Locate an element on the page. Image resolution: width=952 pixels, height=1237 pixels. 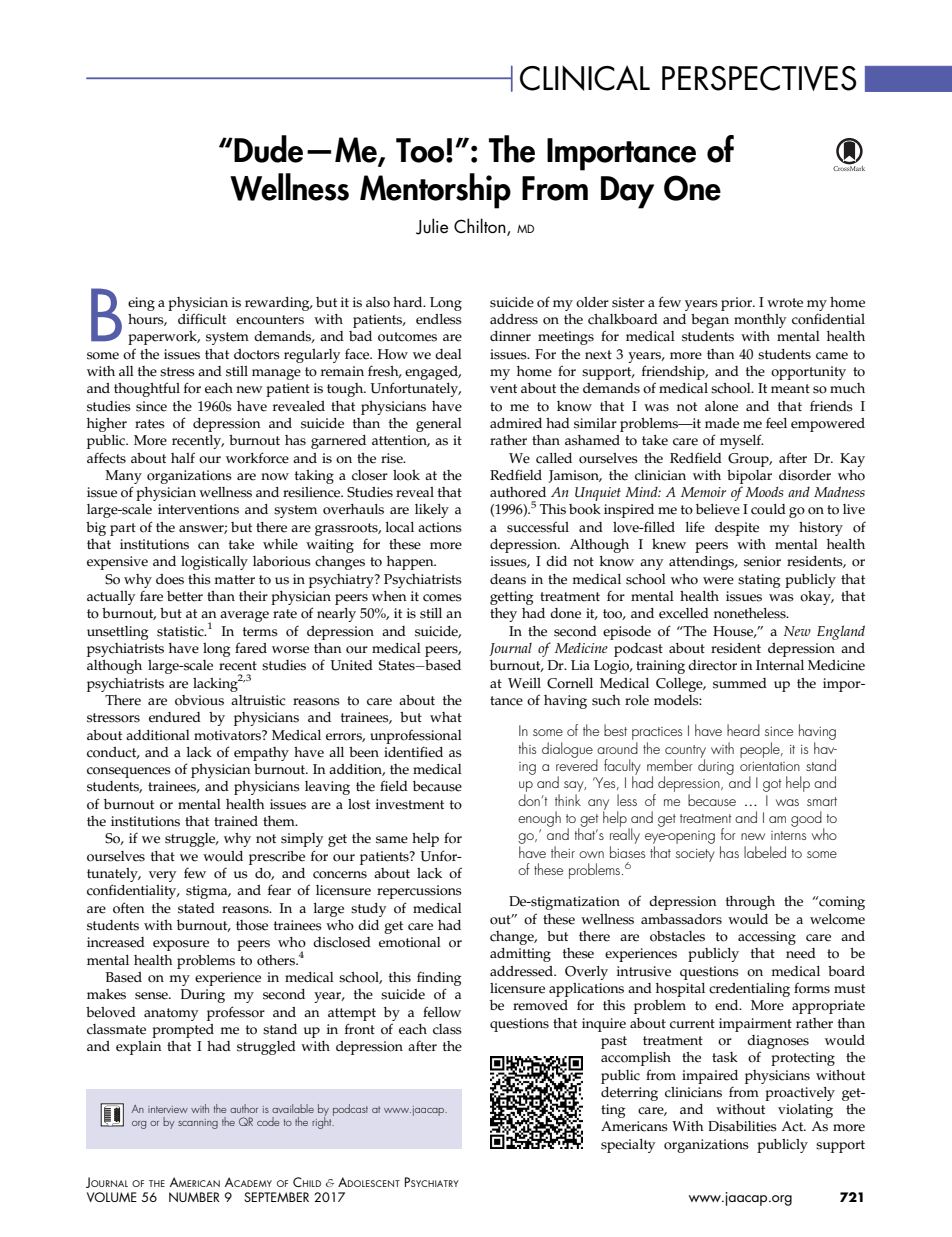
bipolar is located at coordinates (749, 477).
